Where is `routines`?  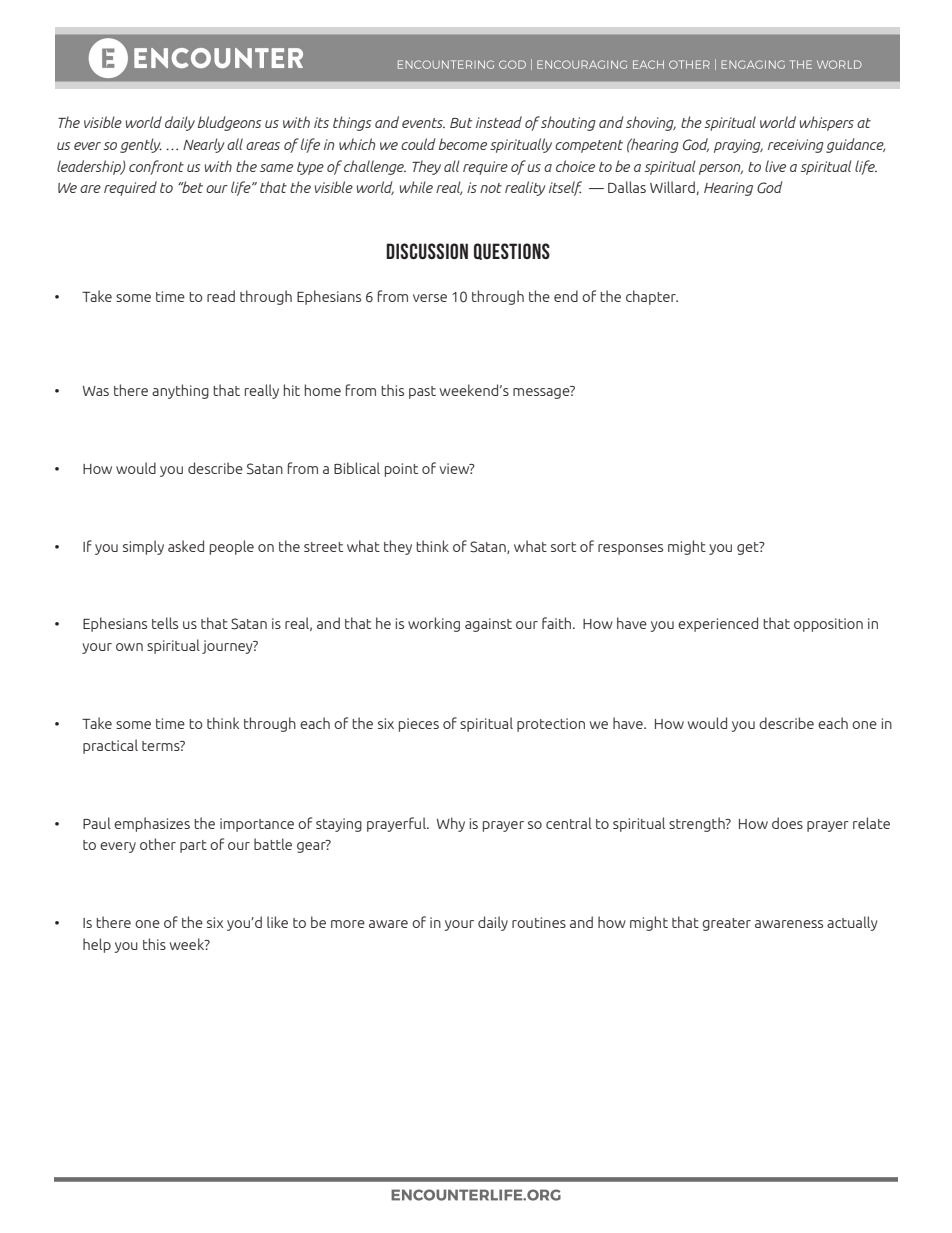
routines is located at coordinates (539, 922).
